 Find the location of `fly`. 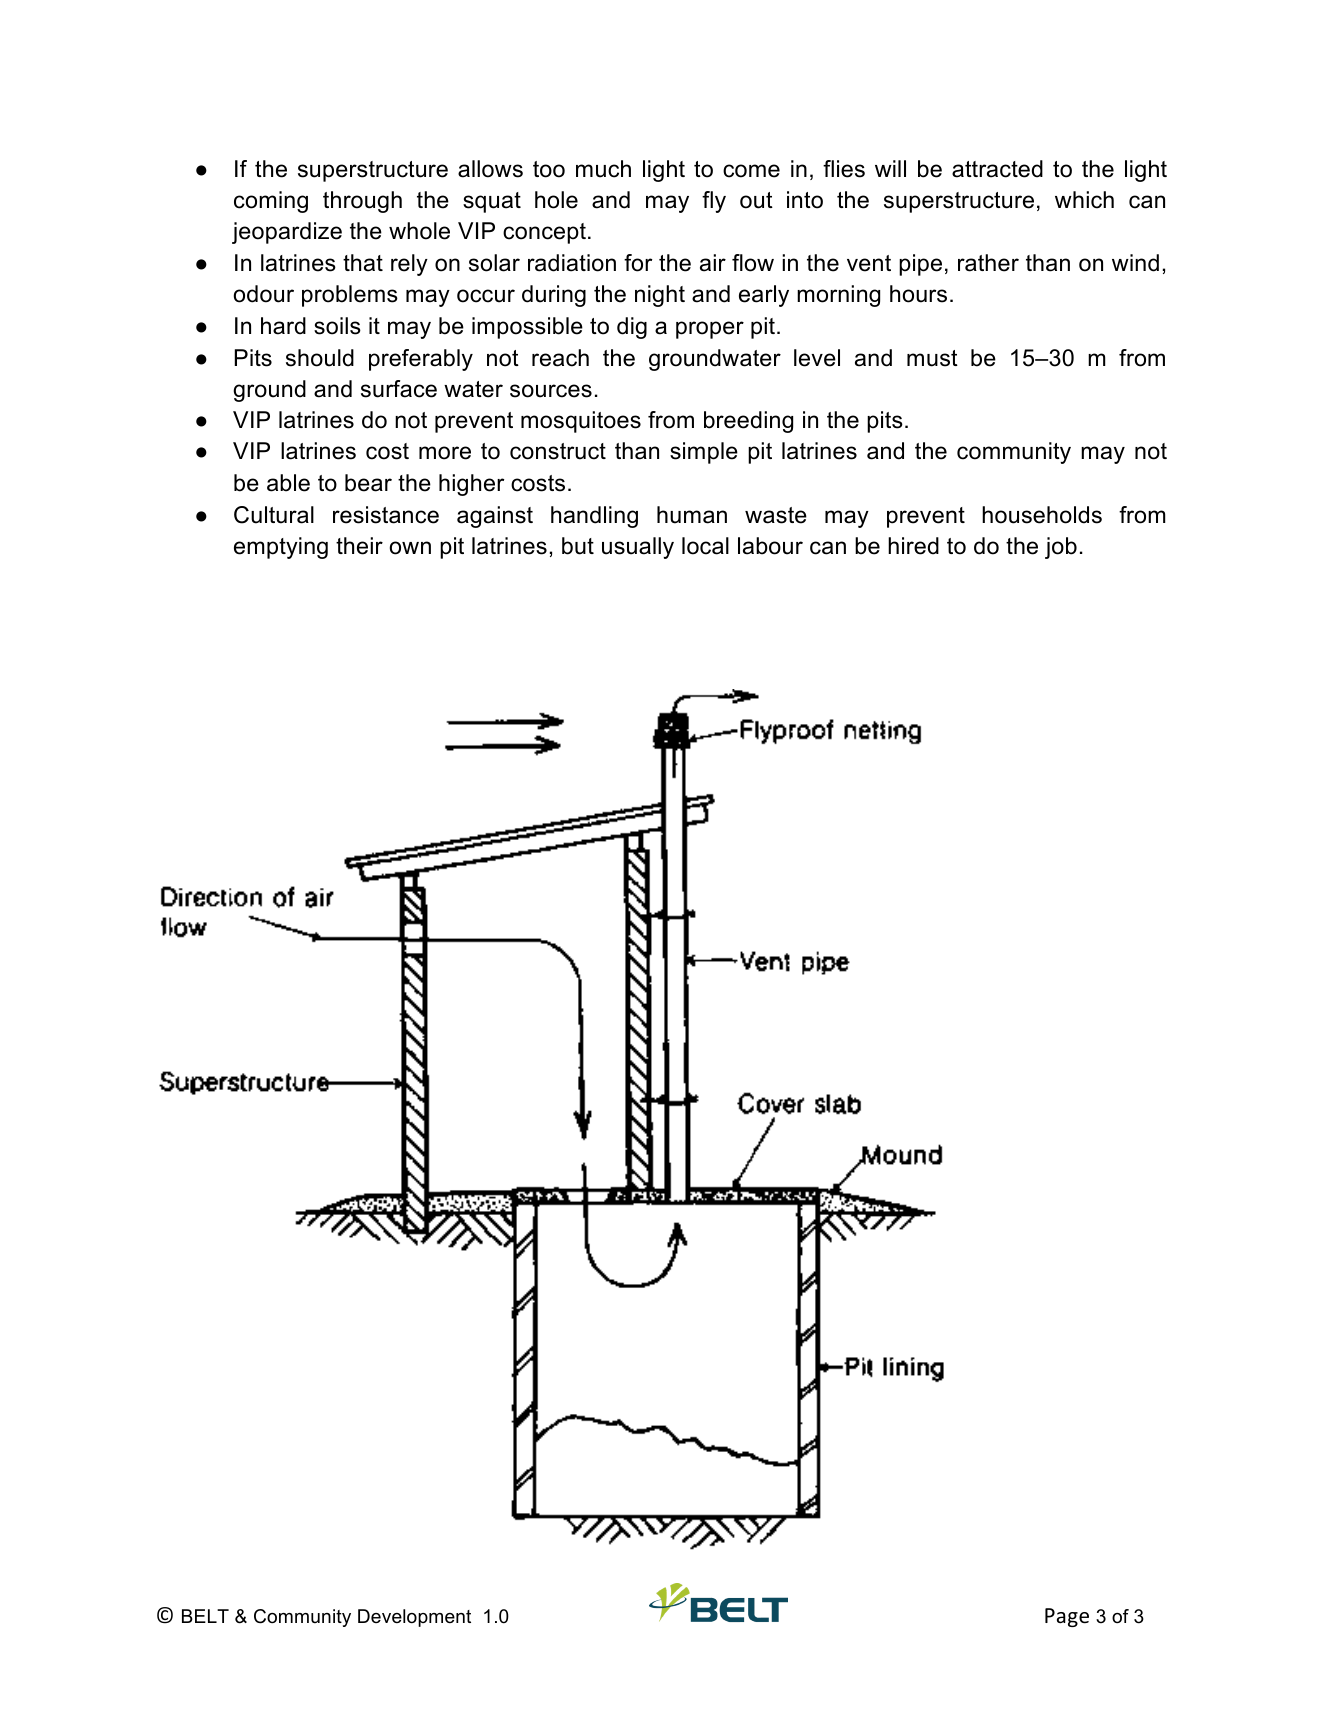

fly is located at coordinates (714, 202).
